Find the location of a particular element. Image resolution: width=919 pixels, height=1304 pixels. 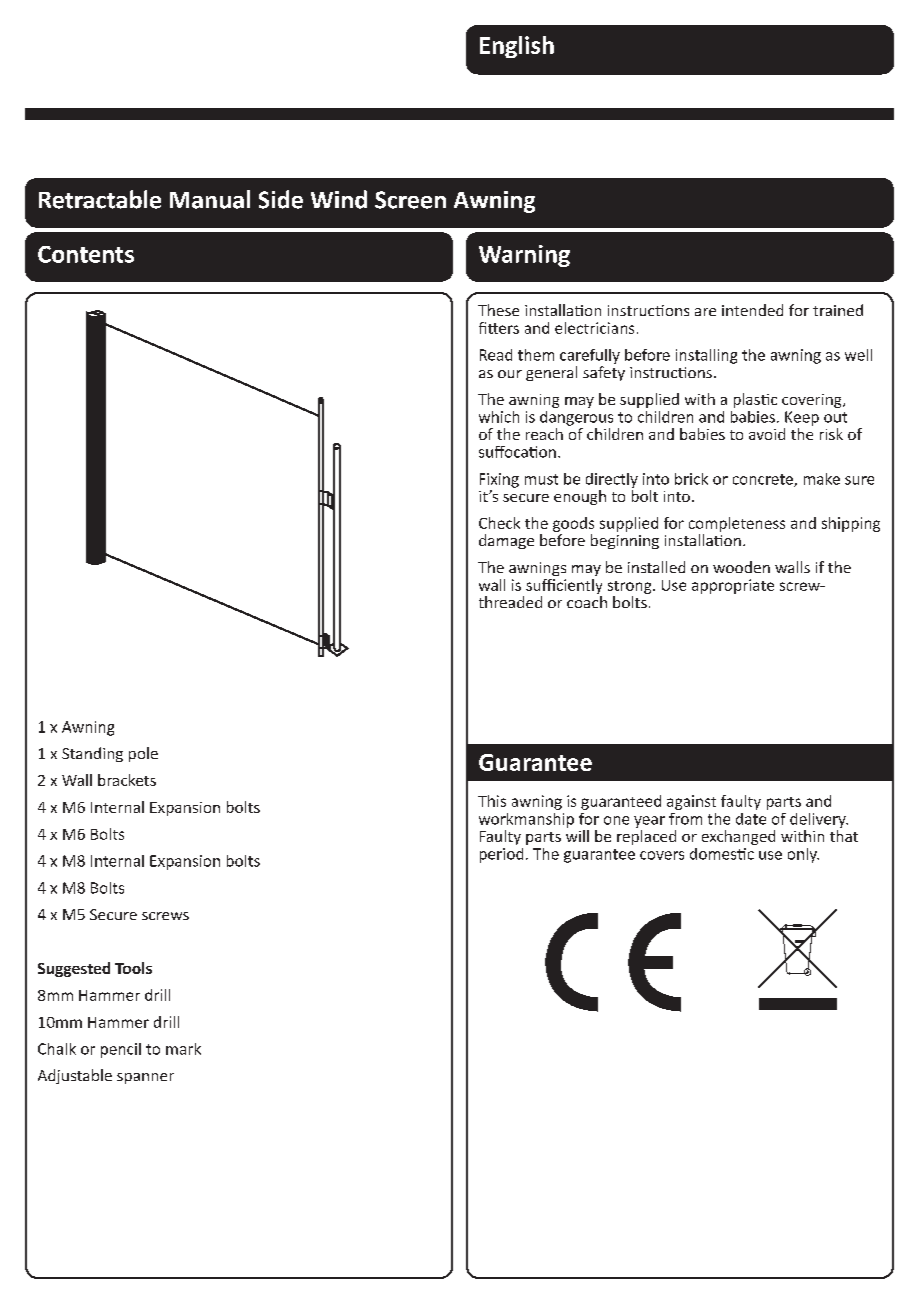

pole is located at coordinates (143, 754).
